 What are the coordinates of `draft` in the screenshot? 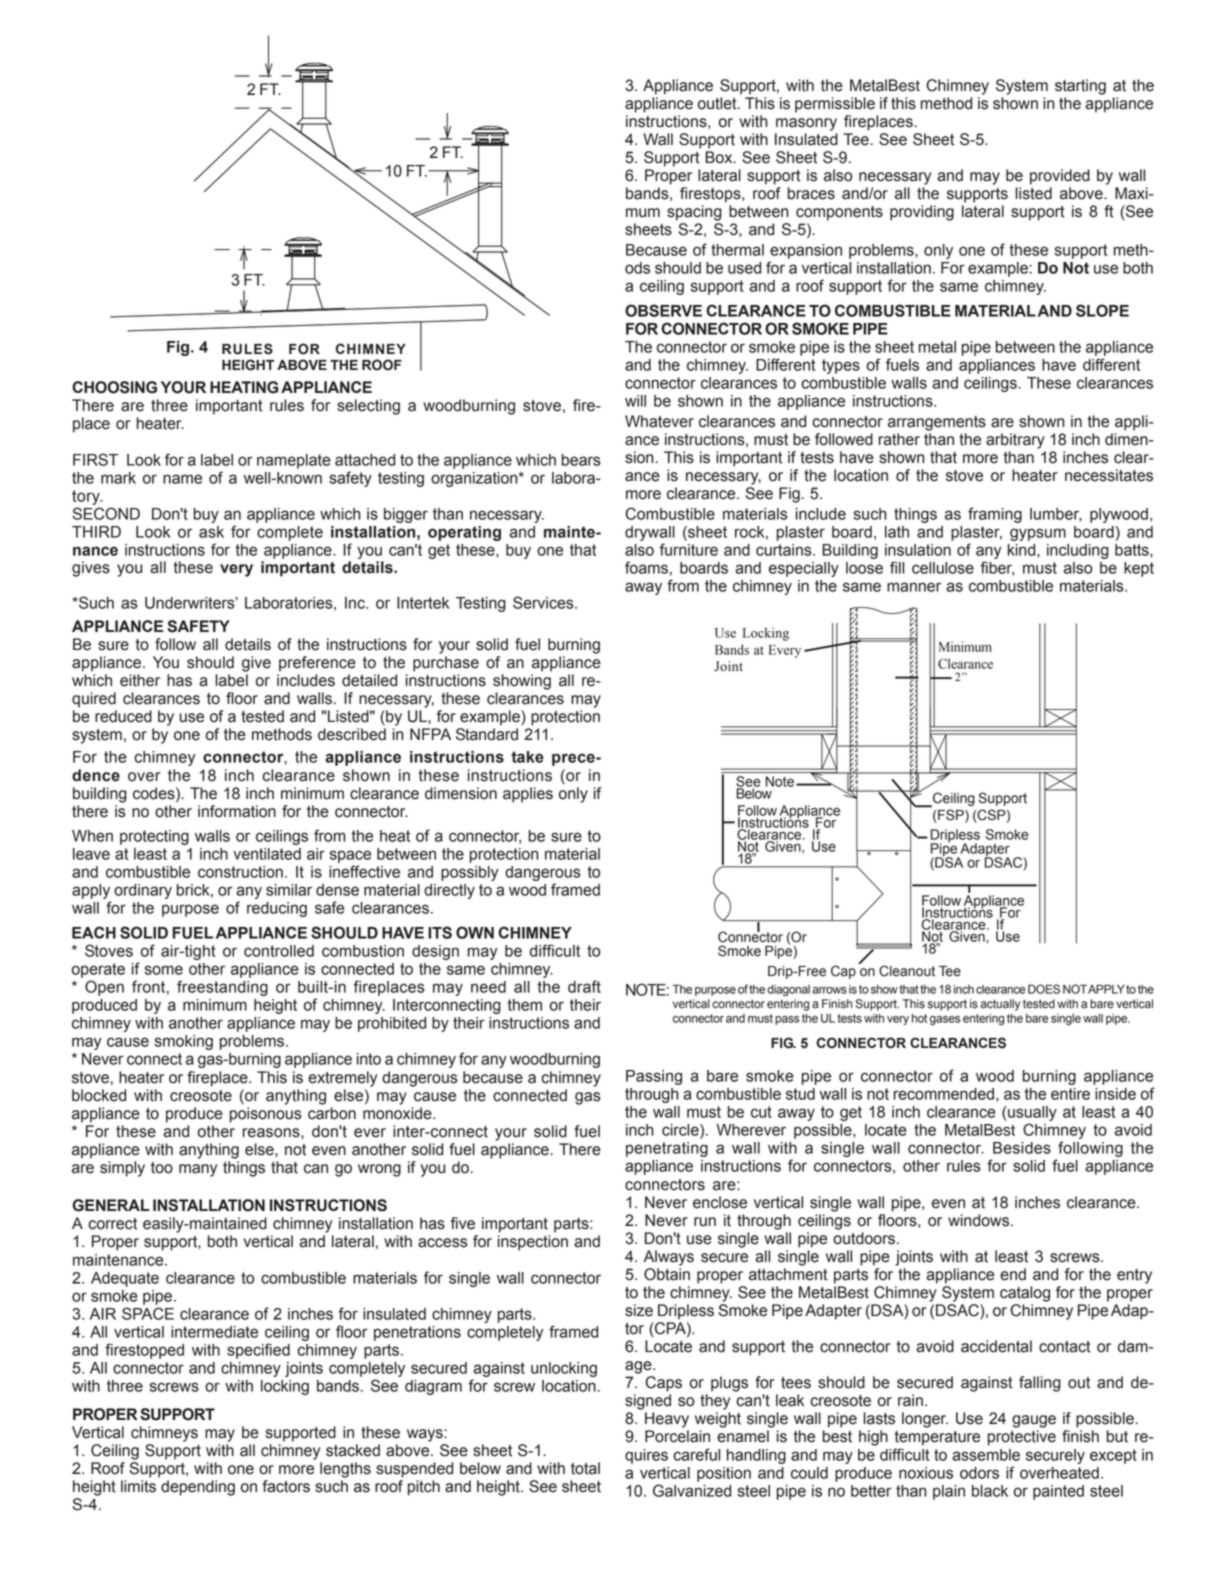 It's located at (584, 986).
